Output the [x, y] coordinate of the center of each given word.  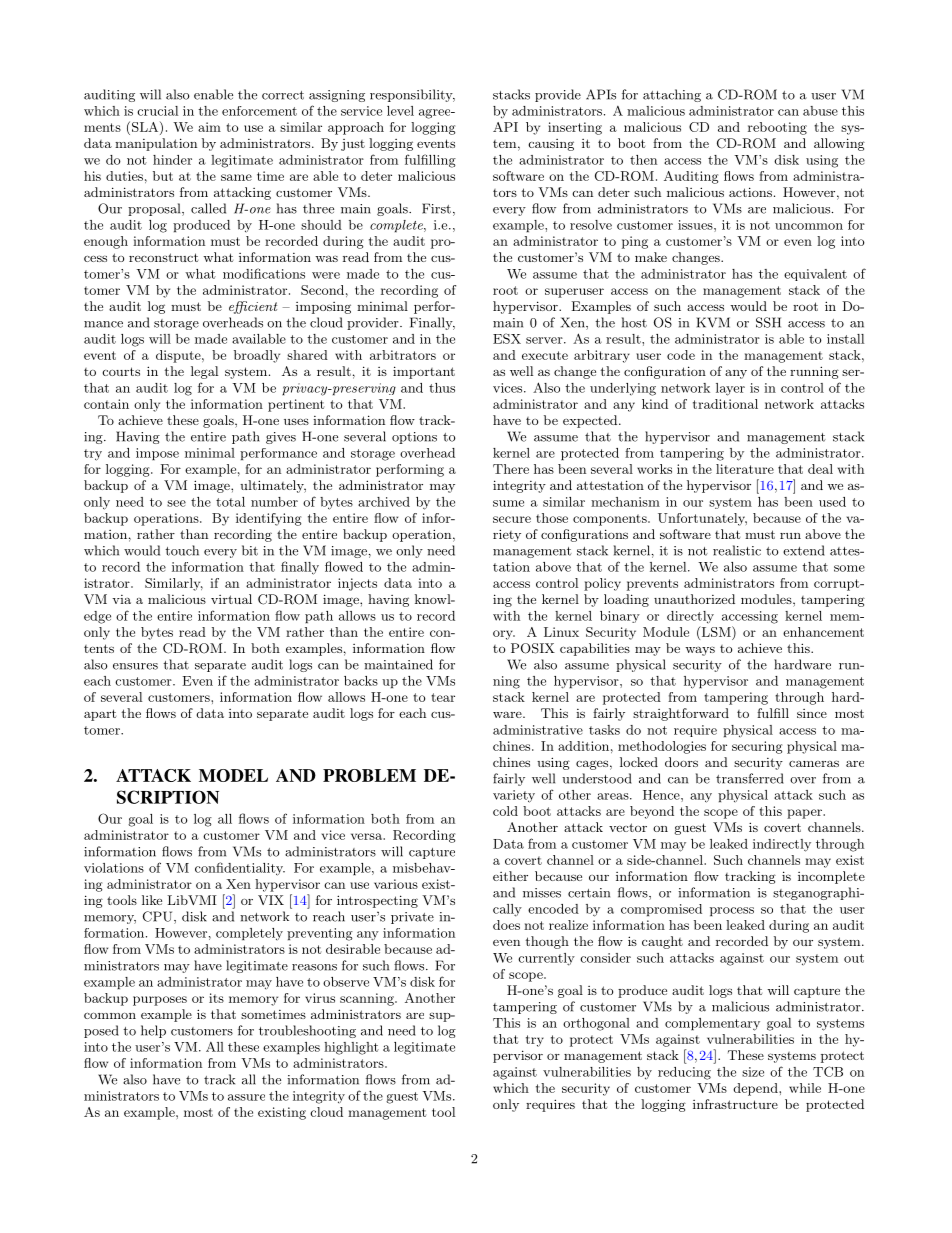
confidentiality [240, 869]
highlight [351, 1048]
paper [805, 814]
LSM [716, 632]
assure [246, 1097]
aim [209, 127]
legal [204, 372]
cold [505, 811]
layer [730, 389]
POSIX [533, 648]
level [400, 111]
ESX [507, 338]
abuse [820, 111]
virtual [231, 599]
